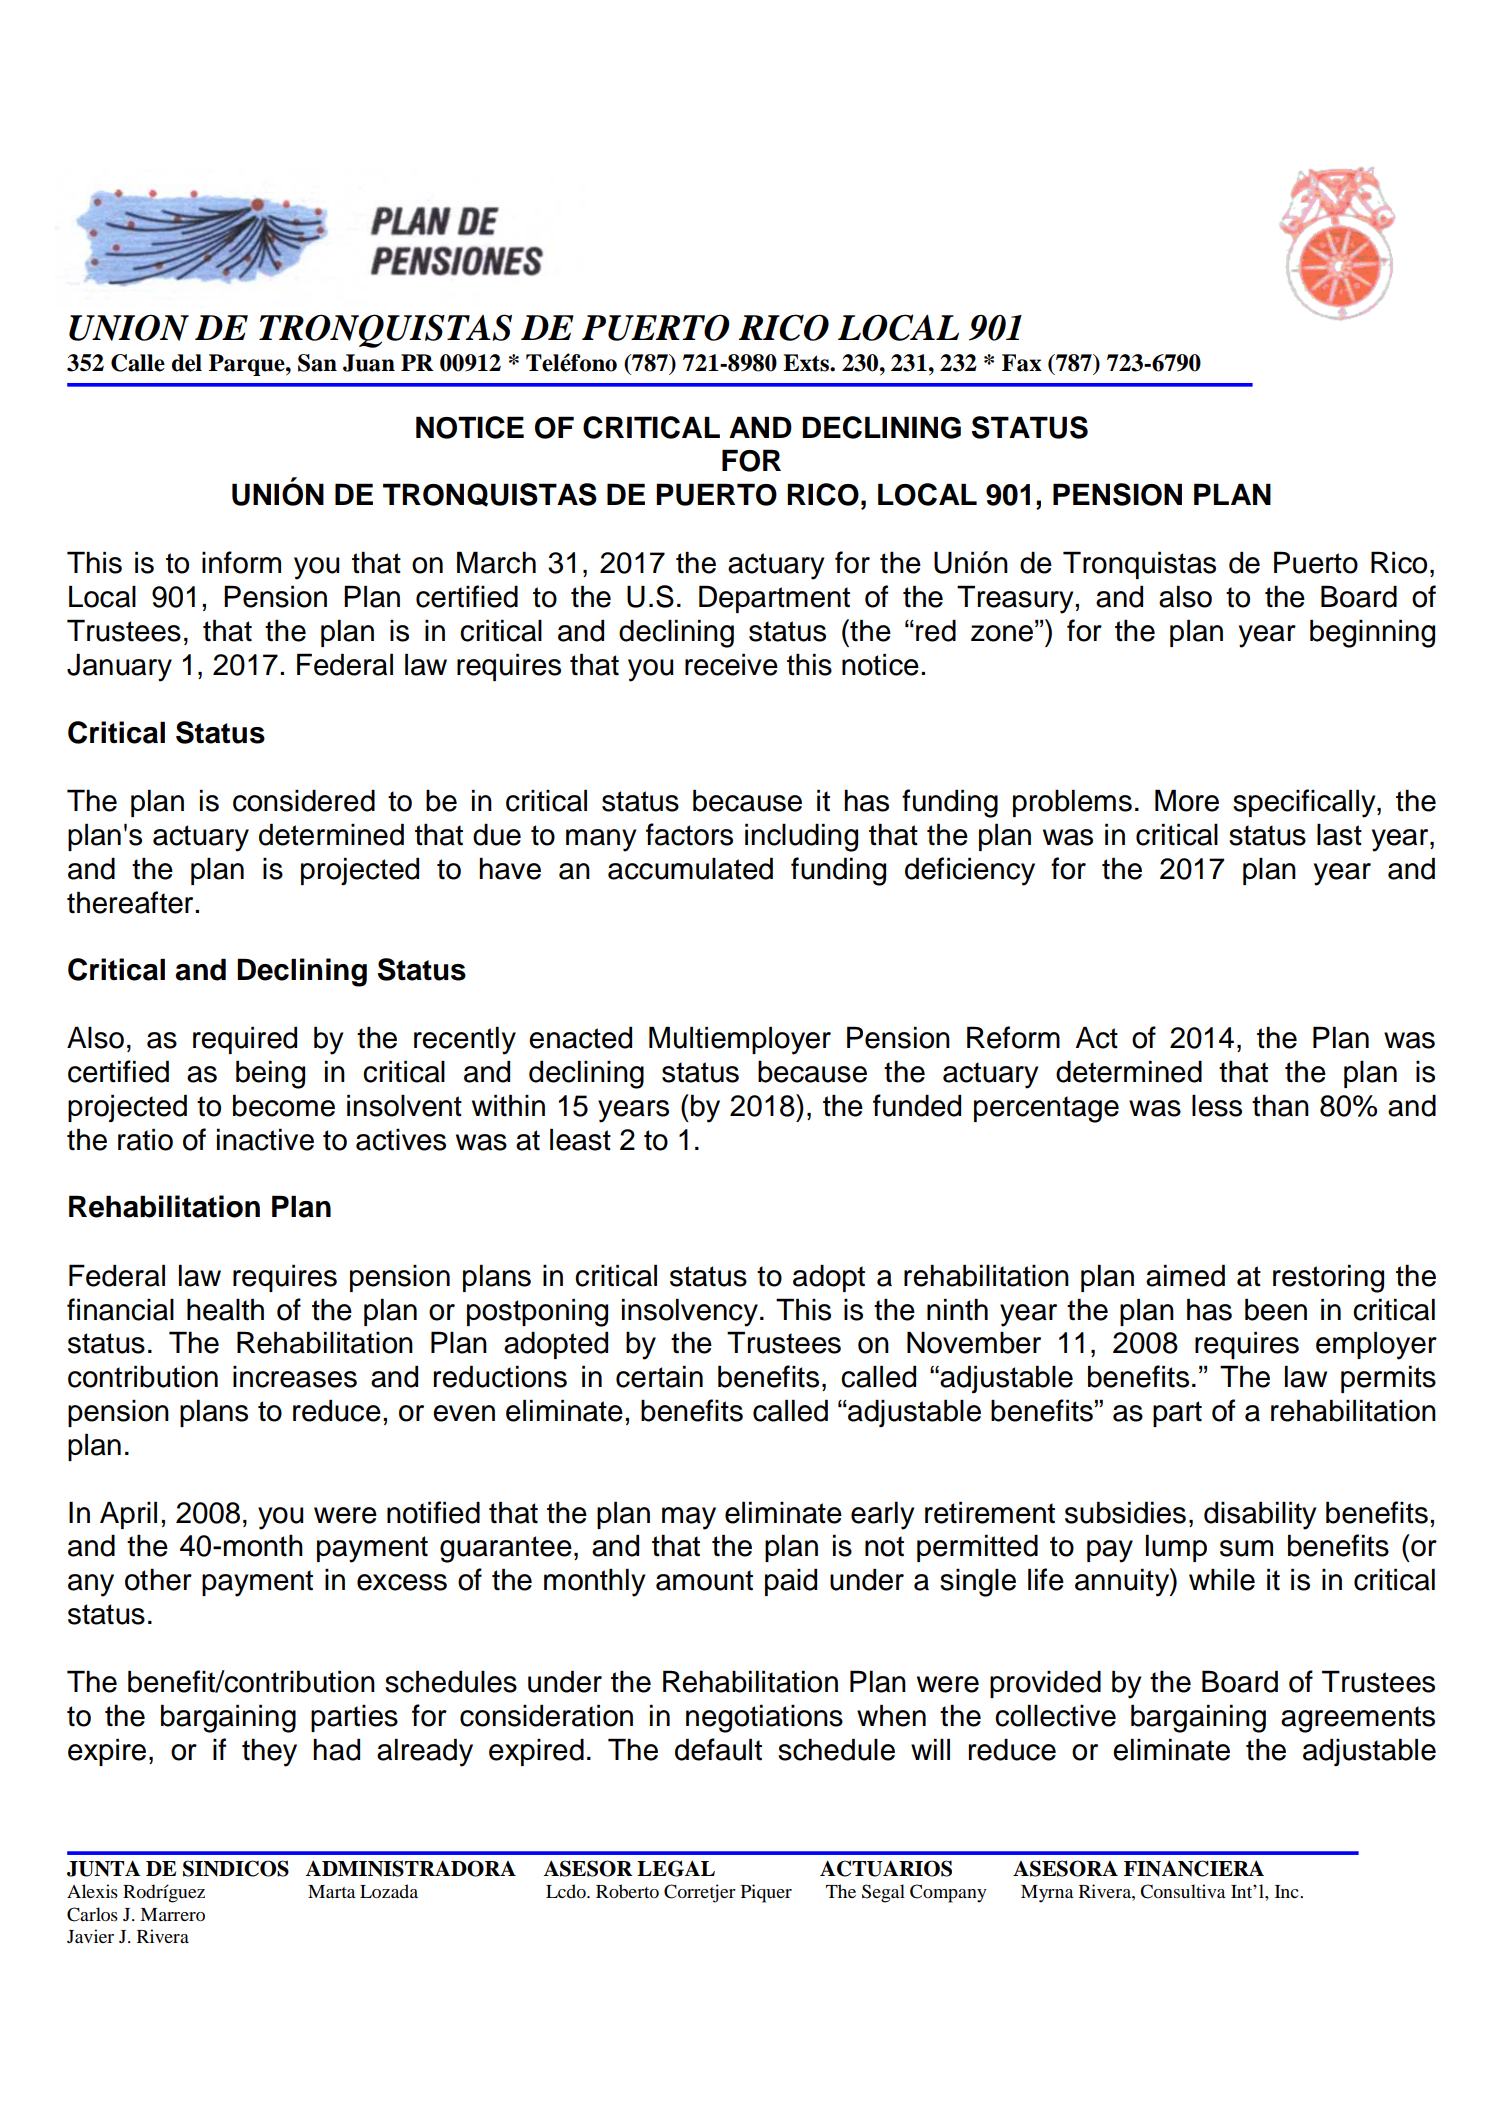  Describe the element at coordinates (187, 363) in the page. I see `del` at that location.
